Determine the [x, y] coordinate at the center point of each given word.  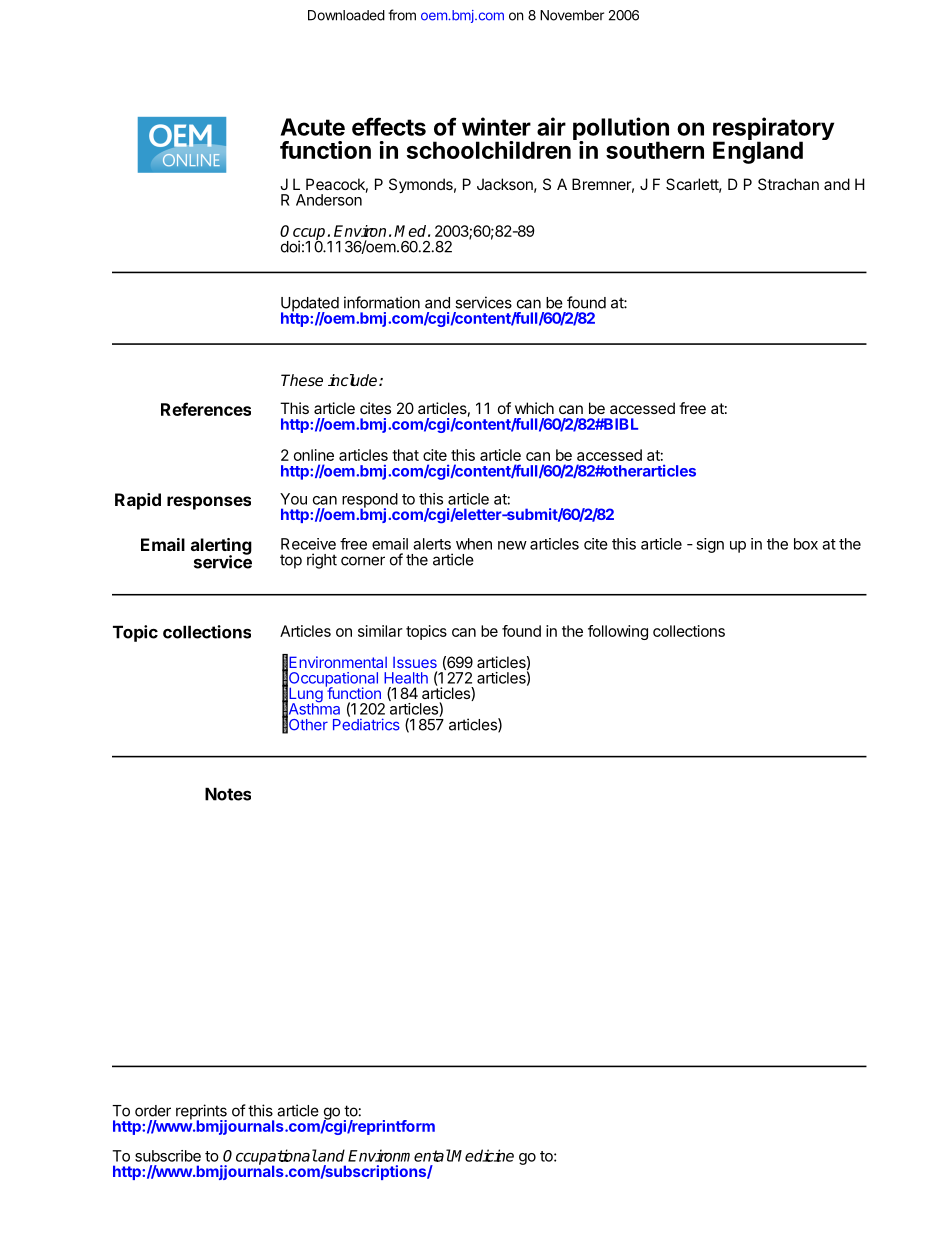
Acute [313, 127]
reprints [201, 1113]
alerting [221, 547]
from [402, 15]
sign [710, 545]
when [474, 544]
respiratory [773, 130]
